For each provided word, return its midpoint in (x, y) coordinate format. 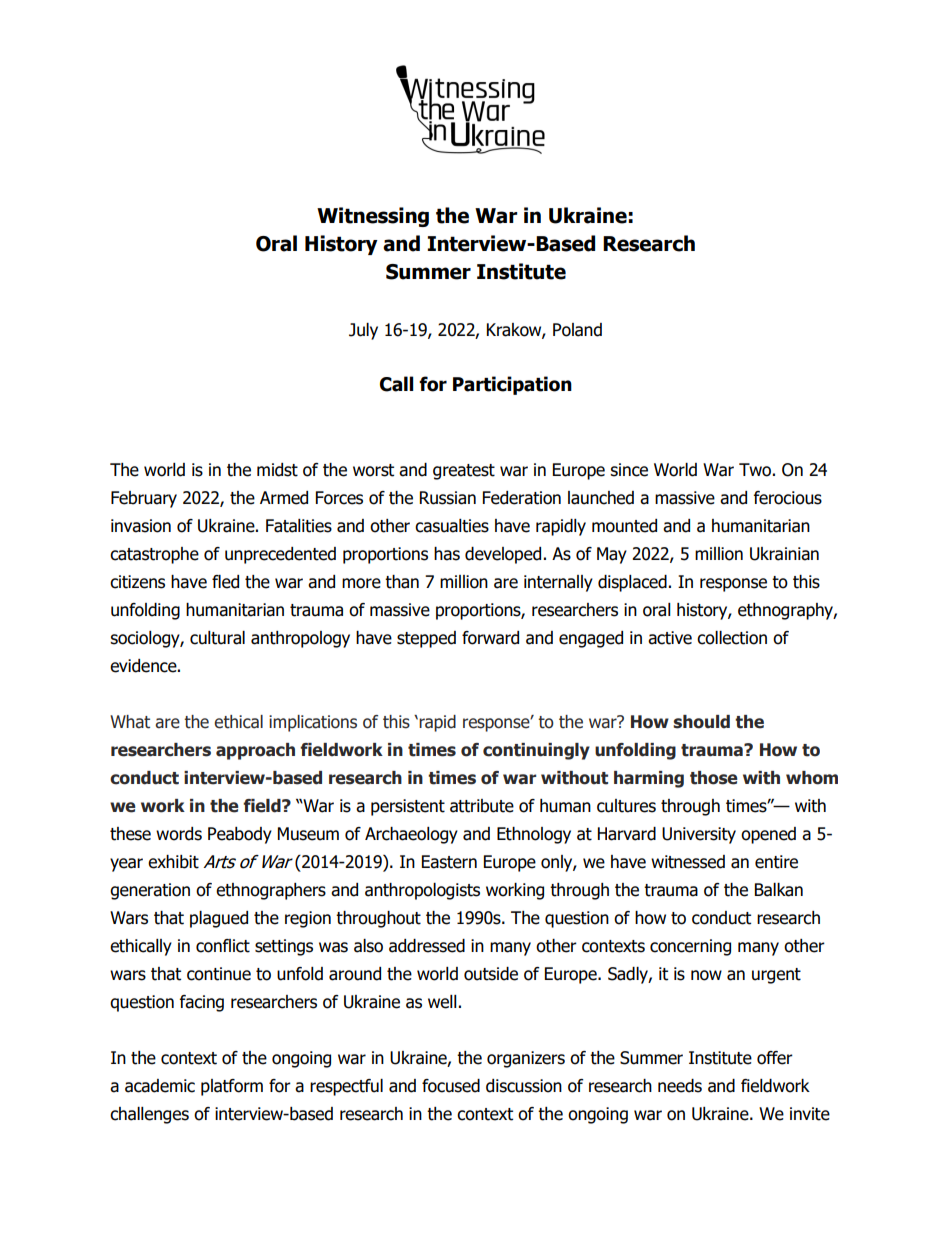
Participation (512, 385)
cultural (217, 638)
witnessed (688, 862)
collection (732, 638)
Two (755, 470)
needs (680, 1086)
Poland (577, 330)
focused (451, 1086)
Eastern (449, 862)
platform (232, 1087)
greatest (464, 472)
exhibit (173, 862)
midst (277, 470)
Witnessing (373, 217)
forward (490, 638)
